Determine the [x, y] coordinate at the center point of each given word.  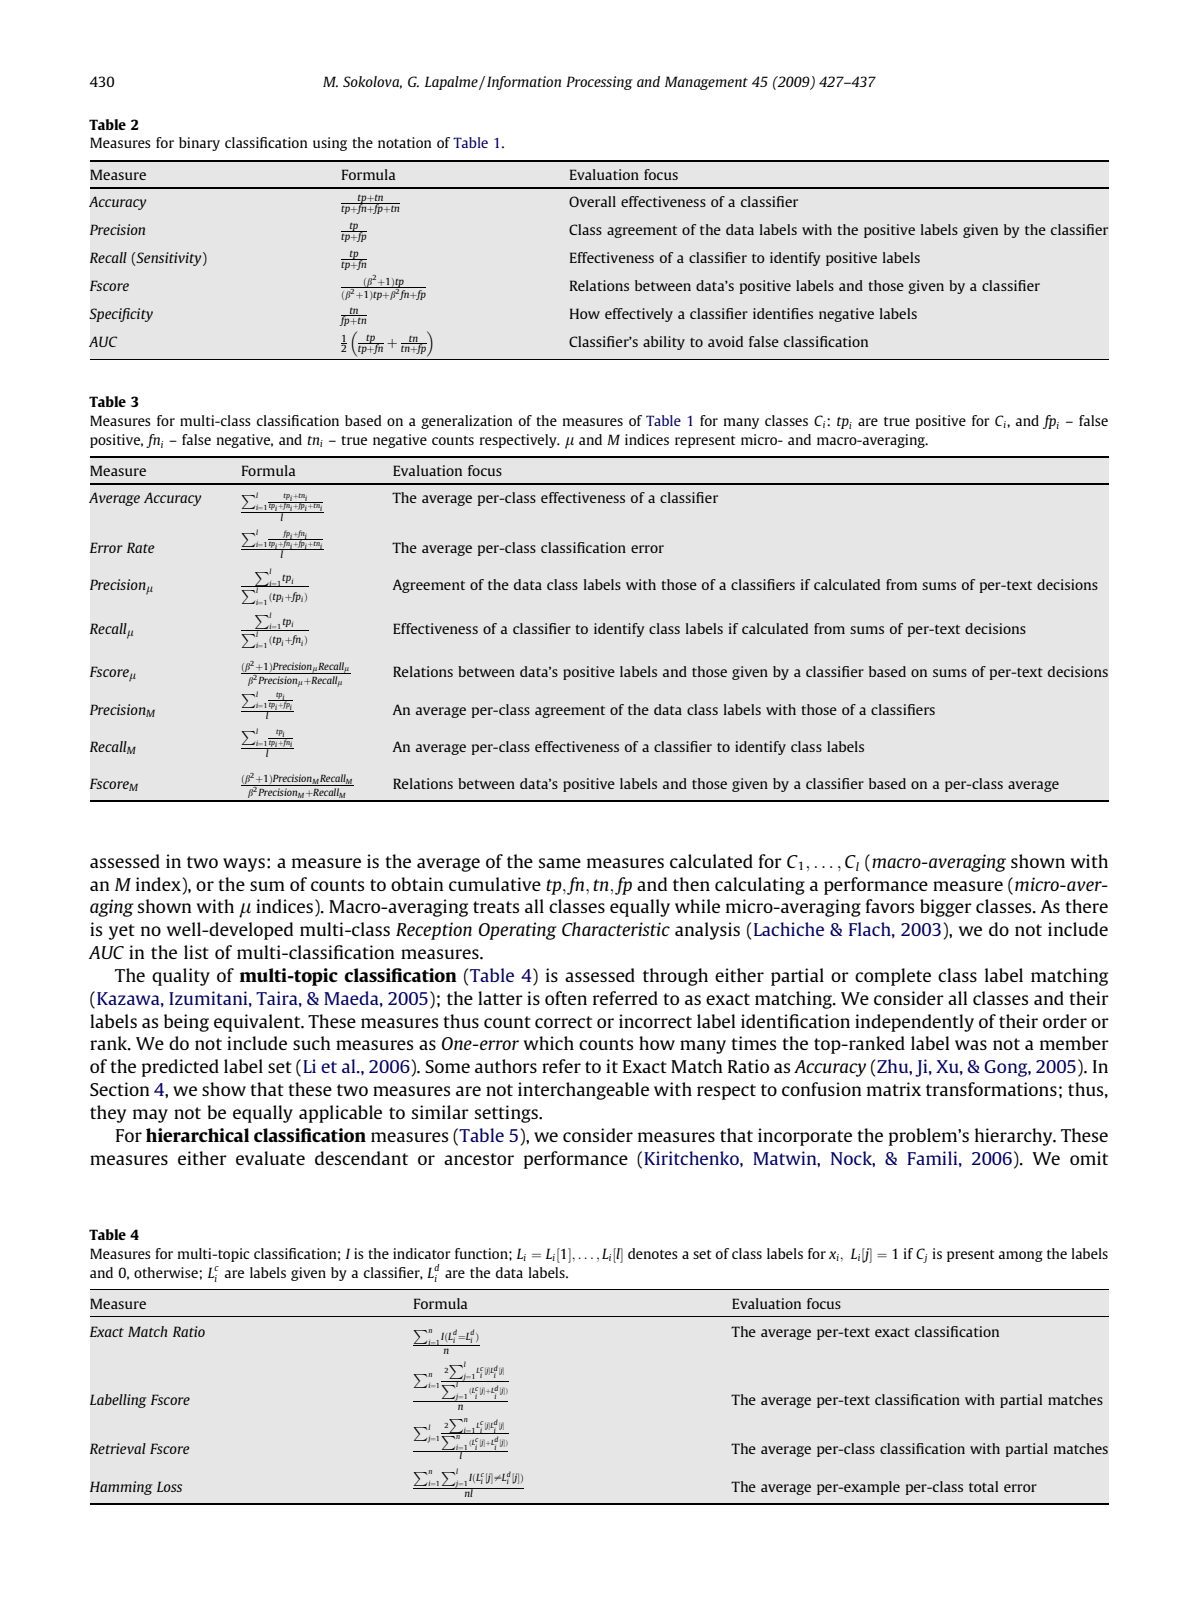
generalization [467, 422]
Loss [169, 1486]
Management [706, 83]
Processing [599, 83]
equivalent [258, 1023]
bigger [946, 908]
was [971, 1045]
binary [199, 144]
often [566, 998]
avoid [725, 341]
